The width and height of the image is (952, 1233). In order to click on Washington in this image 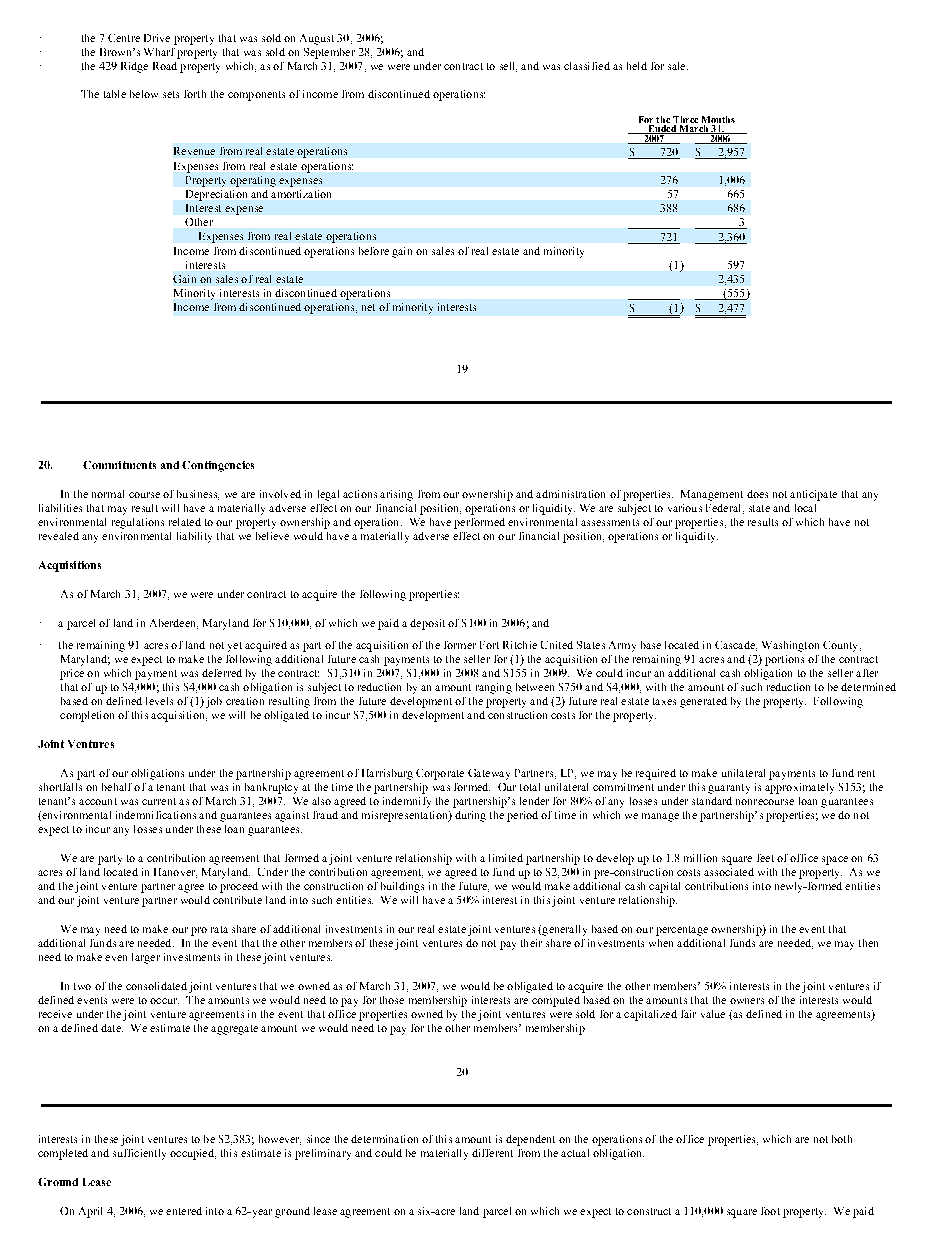, I will do `click(790, 646)`.
